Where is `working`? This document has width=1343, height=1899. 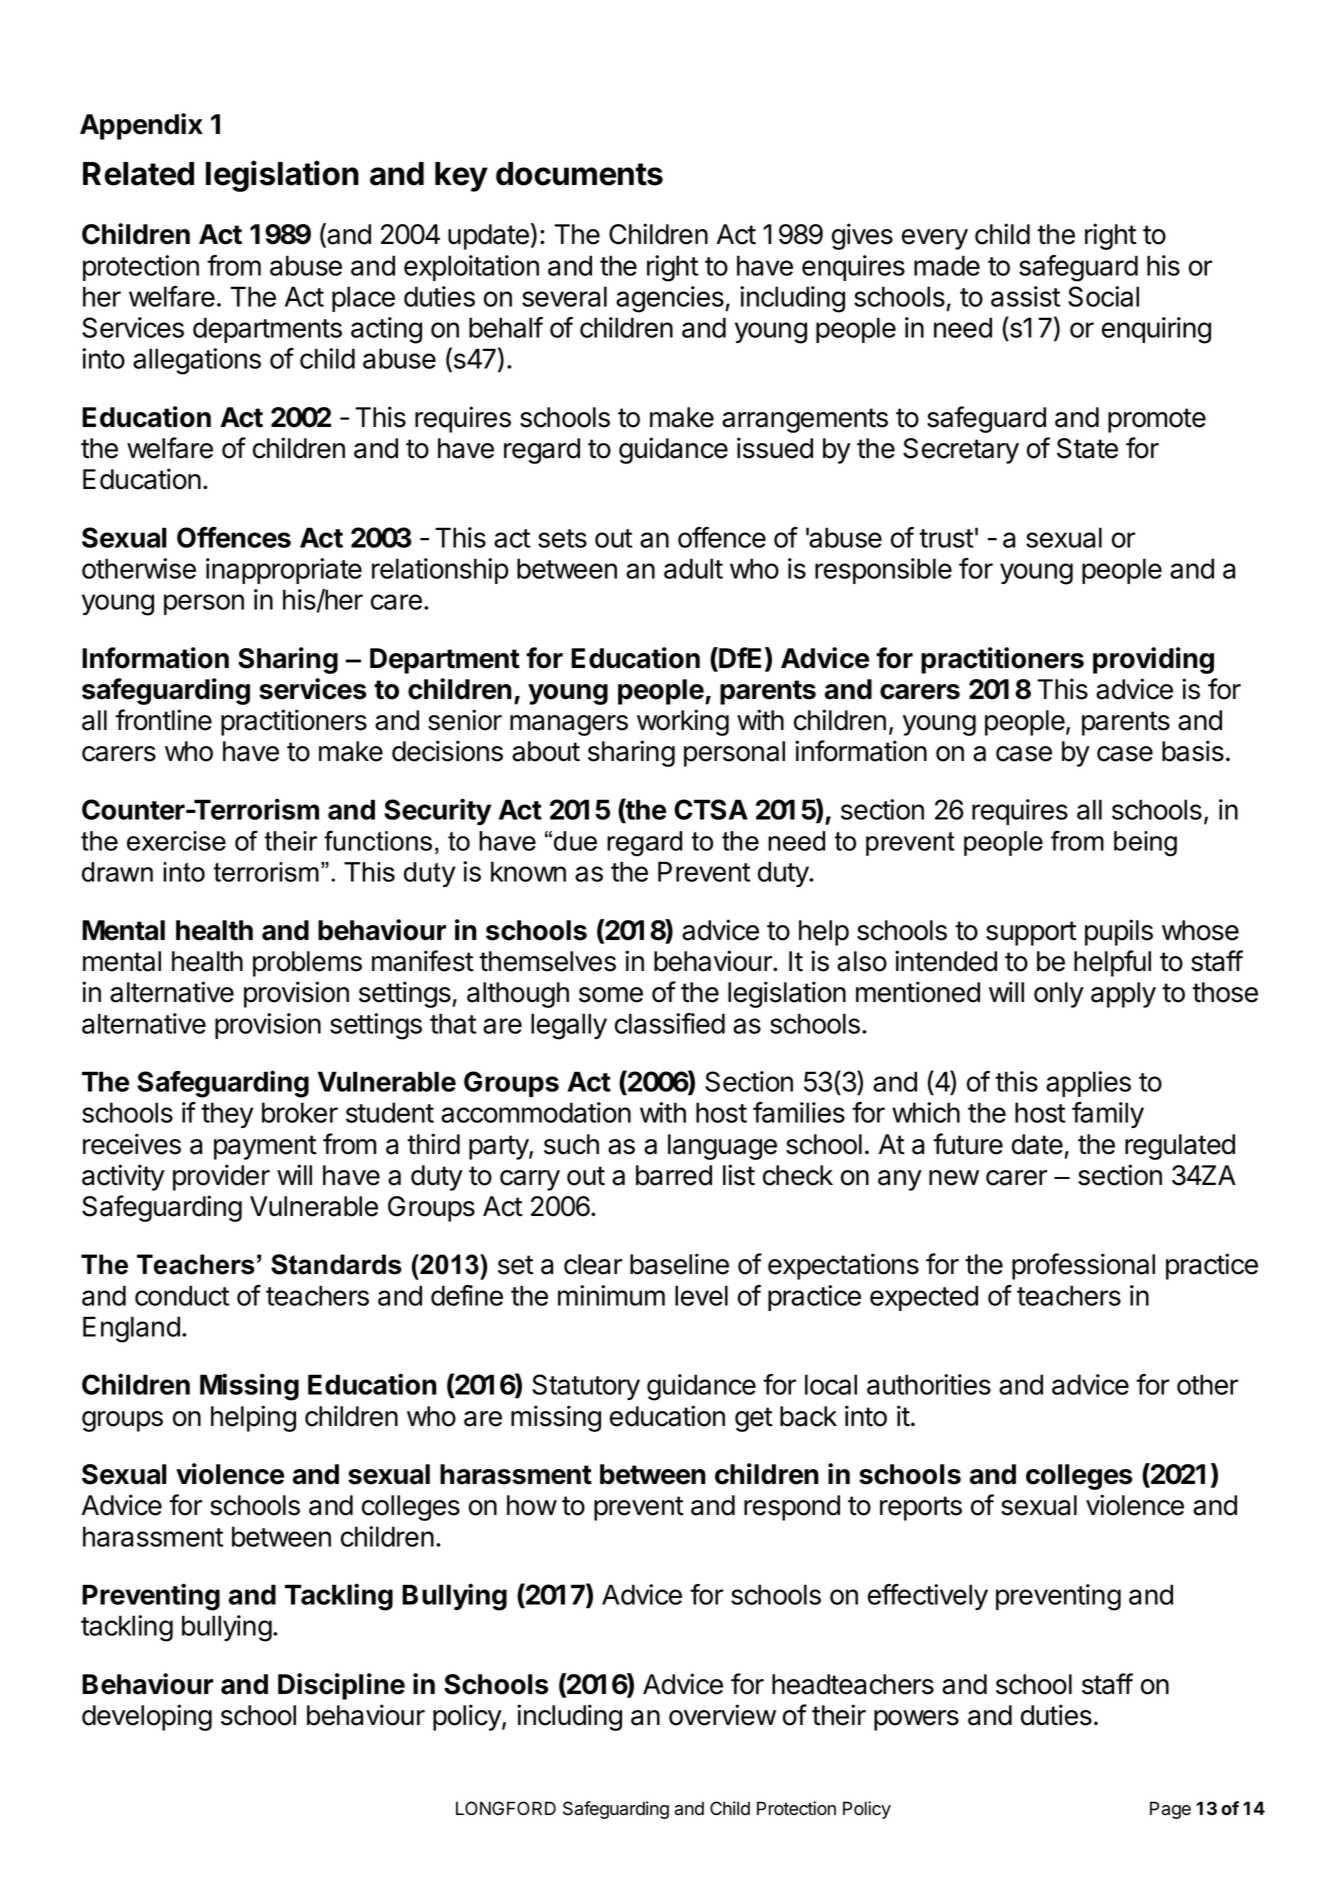 working is located at coordinates (683, 722).
